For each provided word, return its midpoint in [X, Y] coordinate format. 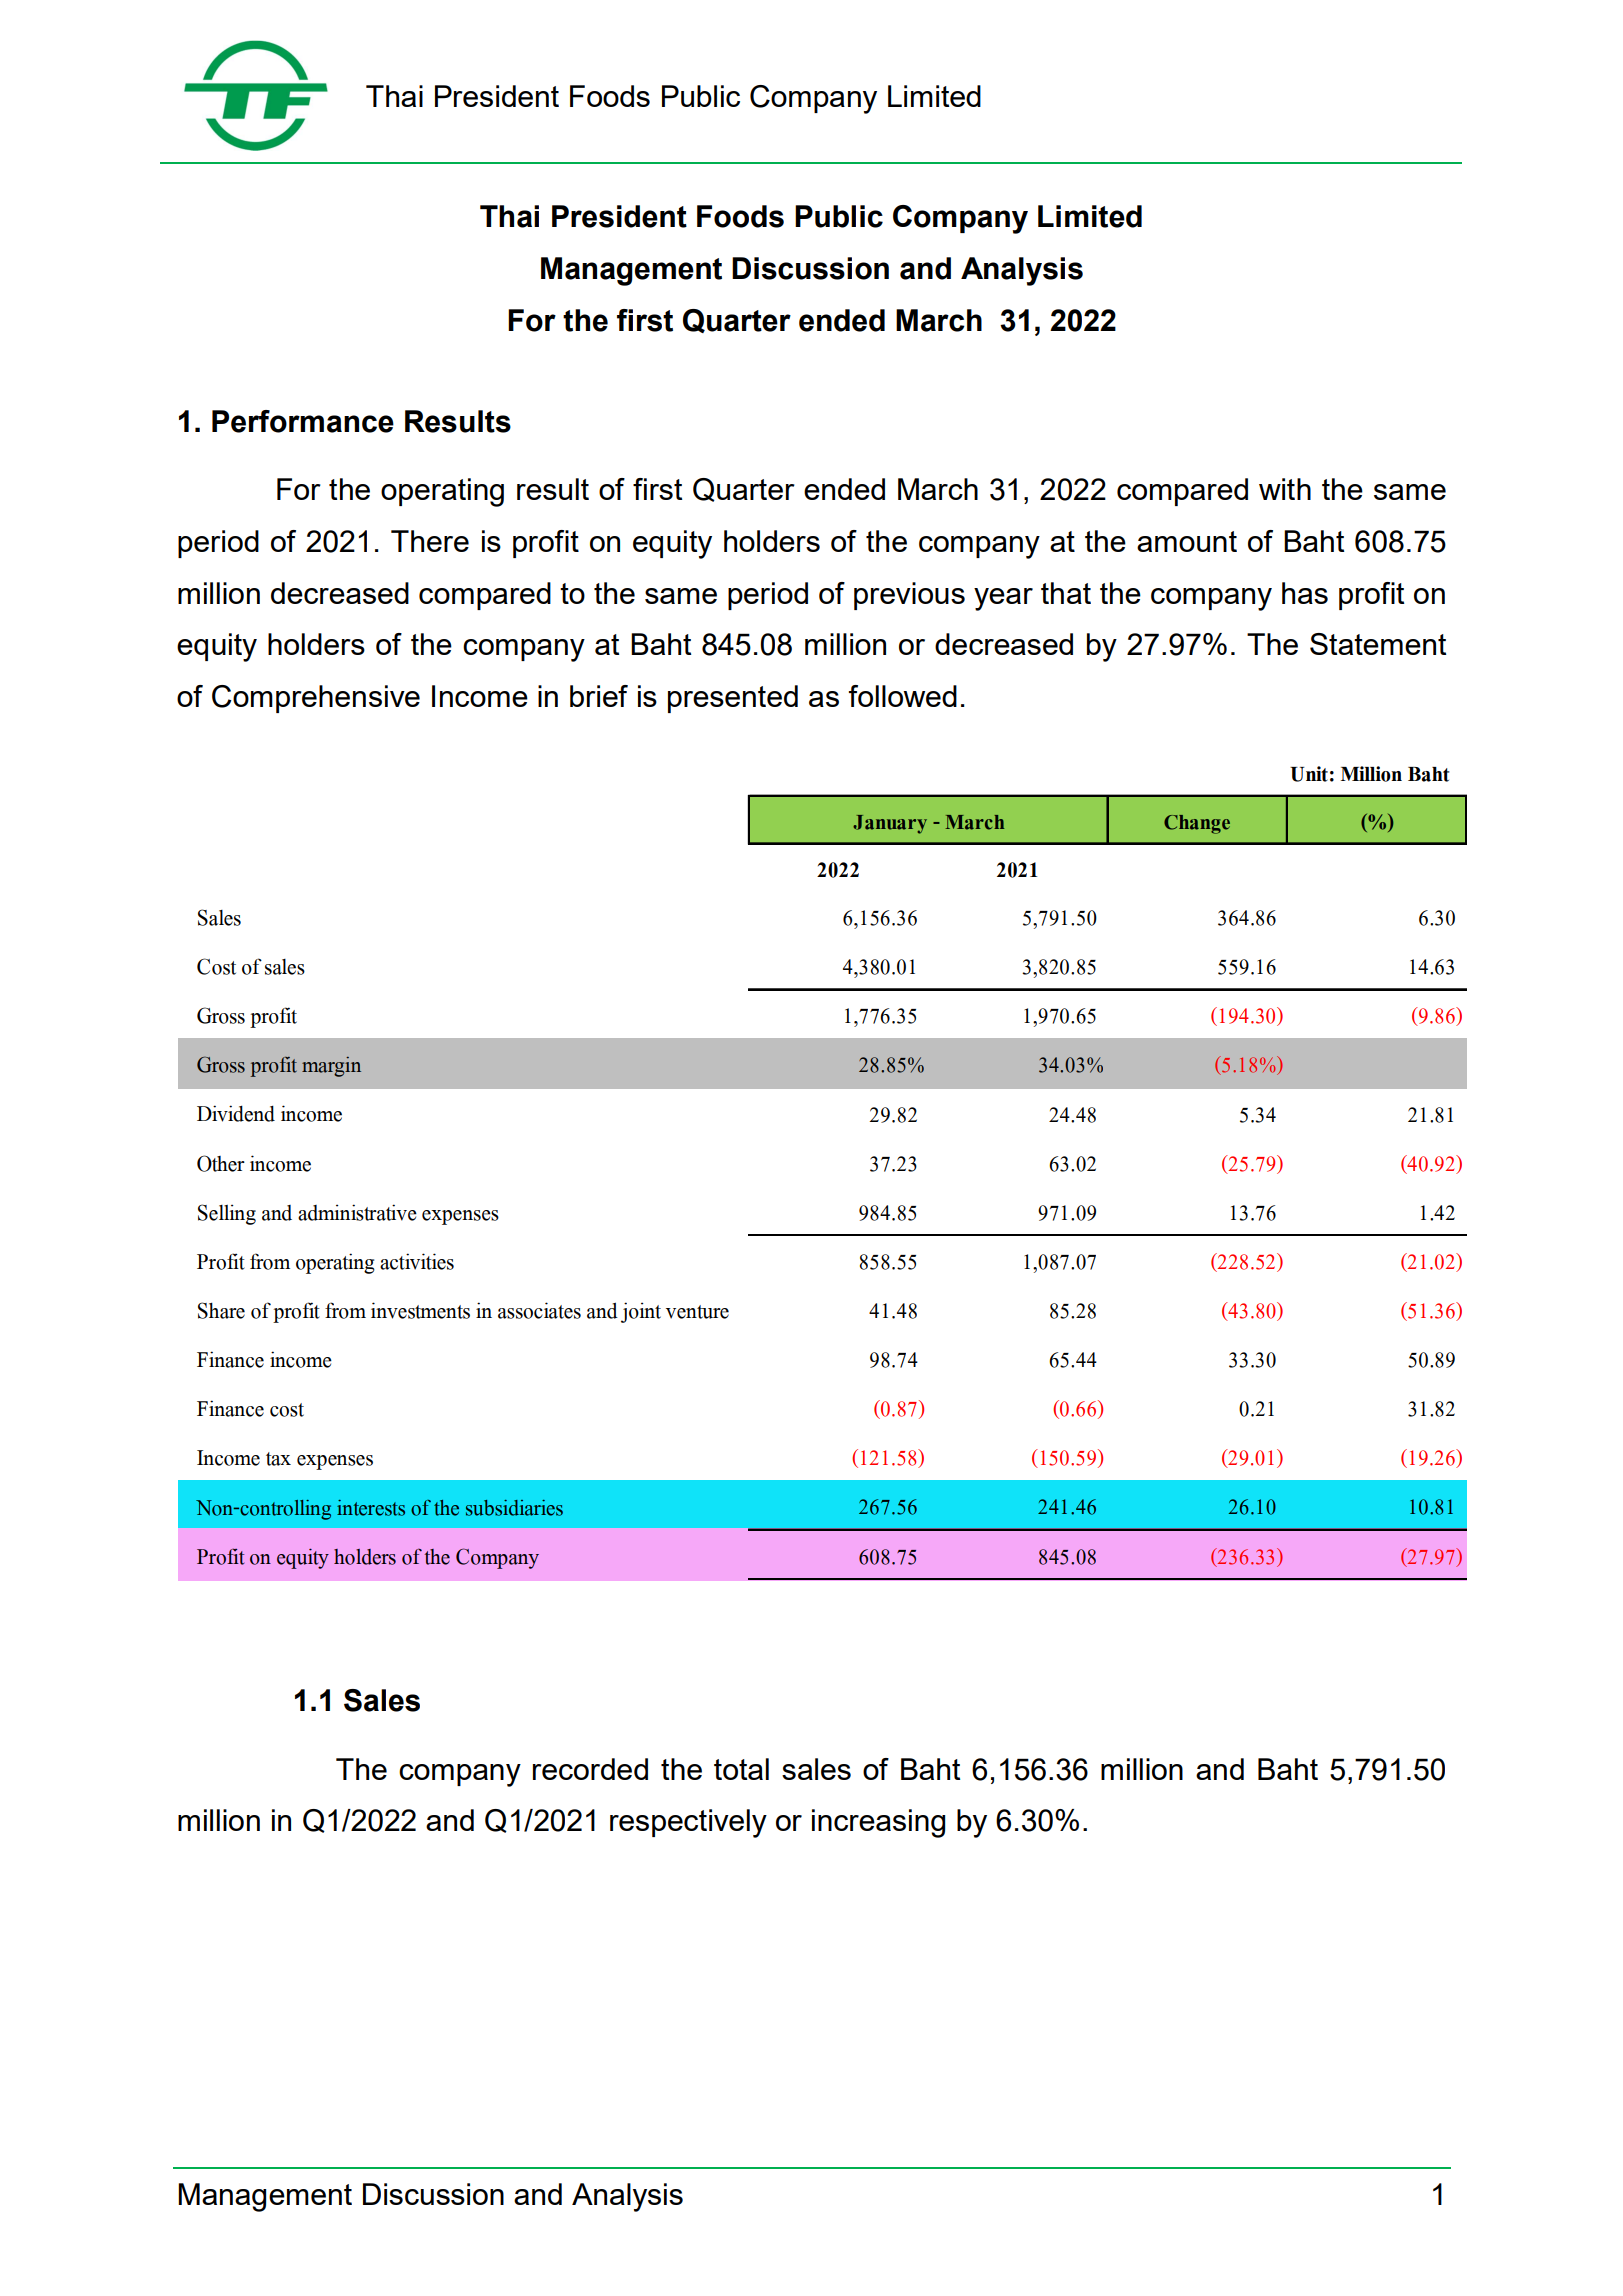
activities [417, 1261]
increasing [878, 1823]
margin [331, 1067]
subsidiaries [514, 1508]
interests [371, 1508]
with [1285, 489]
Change [1197, 824]
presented [733, 699]
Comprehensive [316, 699]
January [890, 824]
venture [697, 1312]
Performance [303, 421]
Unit [1309, 774]
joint [641, 1312]
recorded [590, 1769]
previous [909, 596]
